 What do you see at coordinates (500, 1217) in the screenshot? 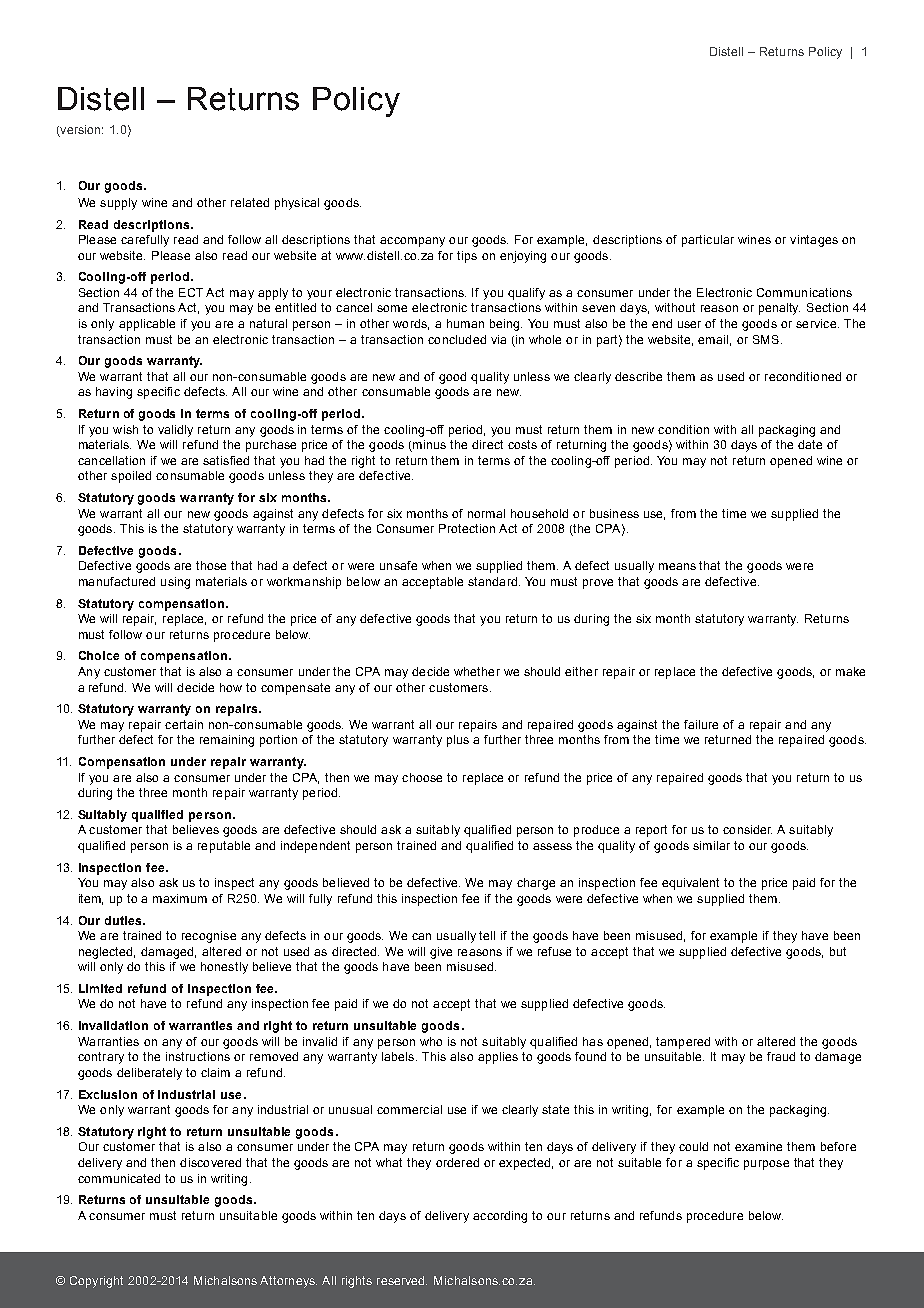
I see `according` at bounding box center [500, 1217].
